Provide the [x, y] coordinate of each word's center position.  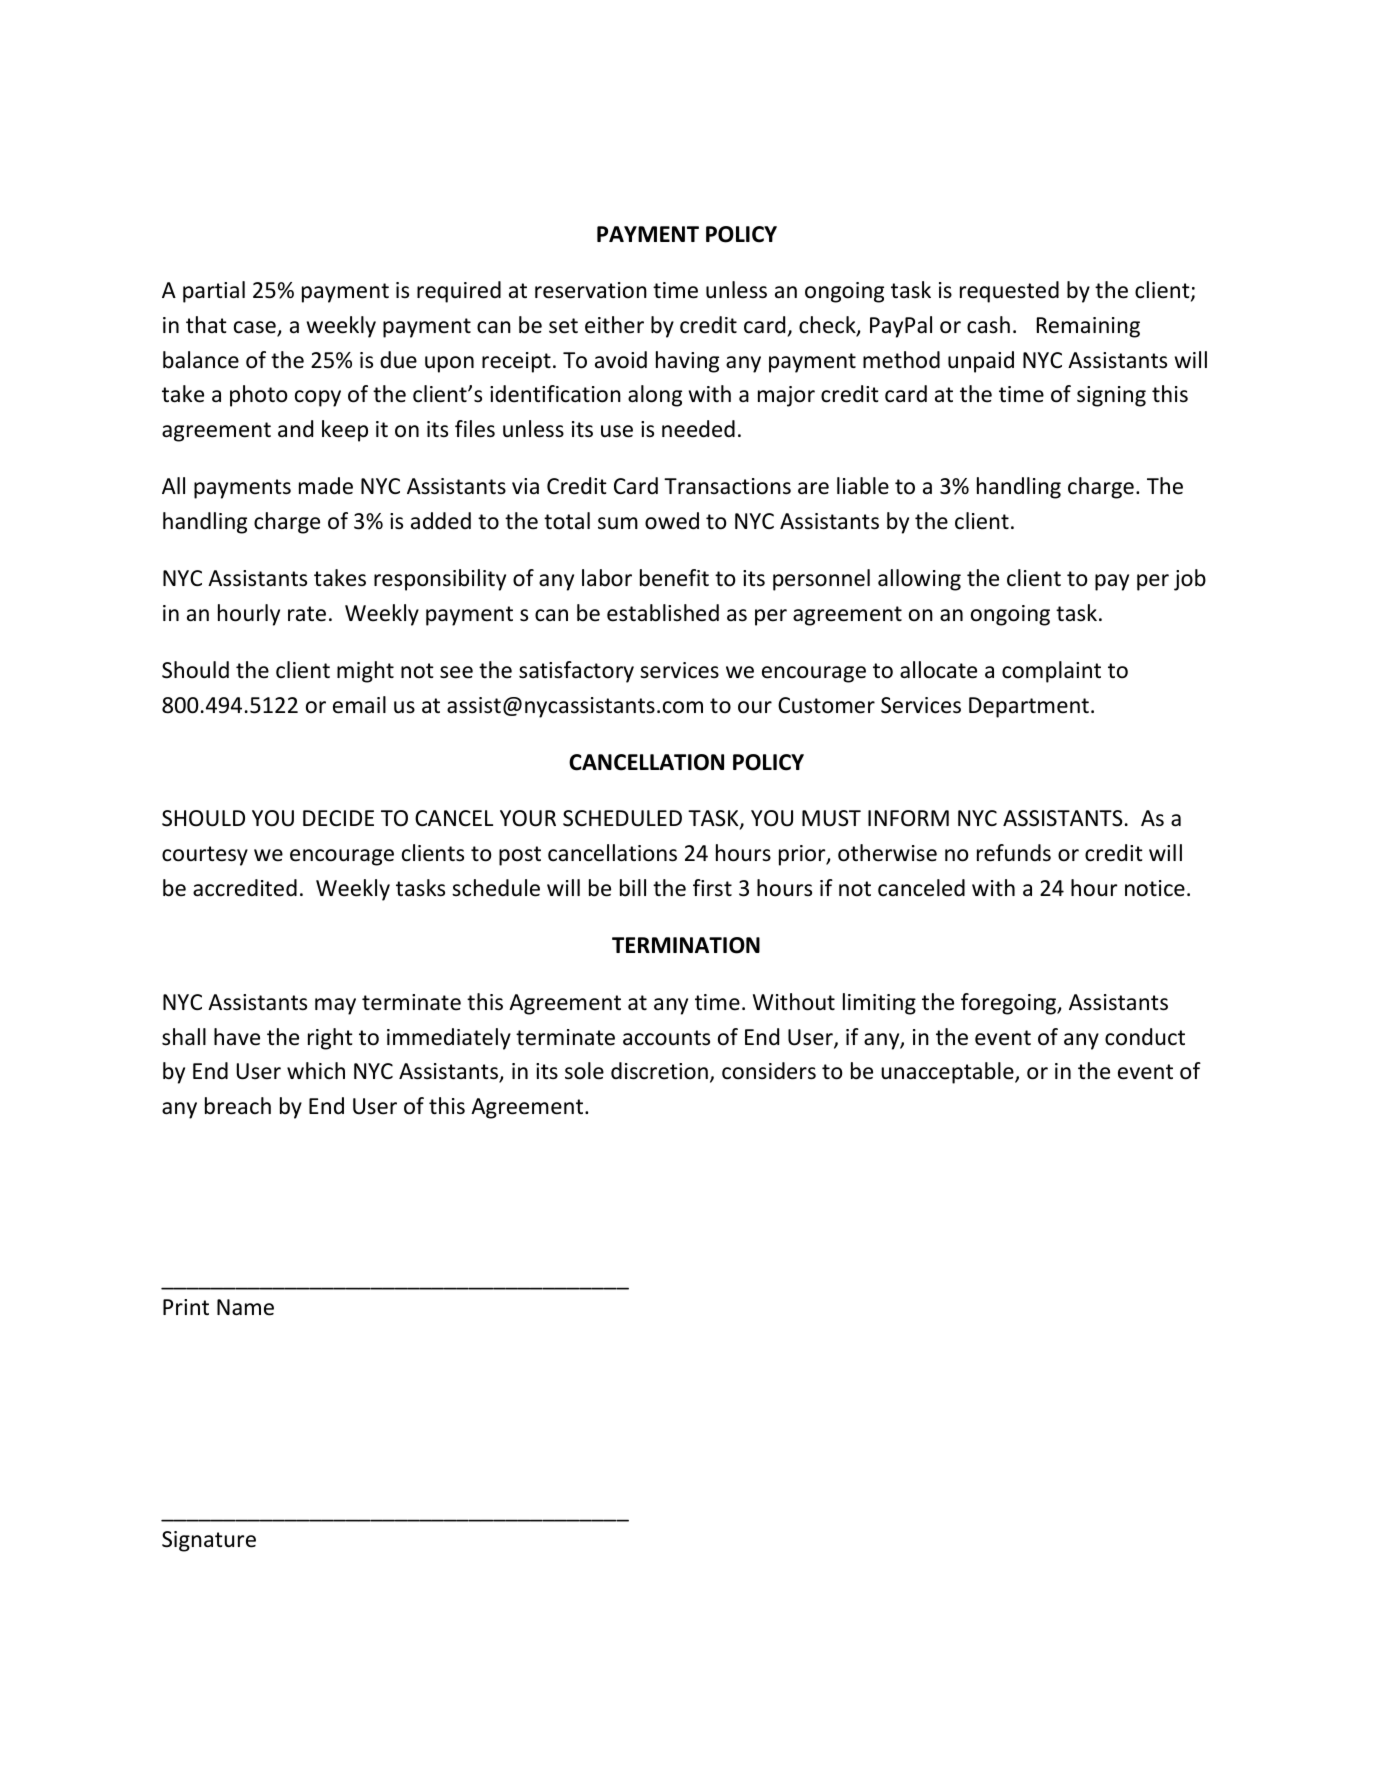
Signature [209, 1541]
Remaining [1088, 327]
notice [1155, 888]
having [687, 362]
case [256, 328]
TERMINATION [686, 945]
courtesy [205, 856]
